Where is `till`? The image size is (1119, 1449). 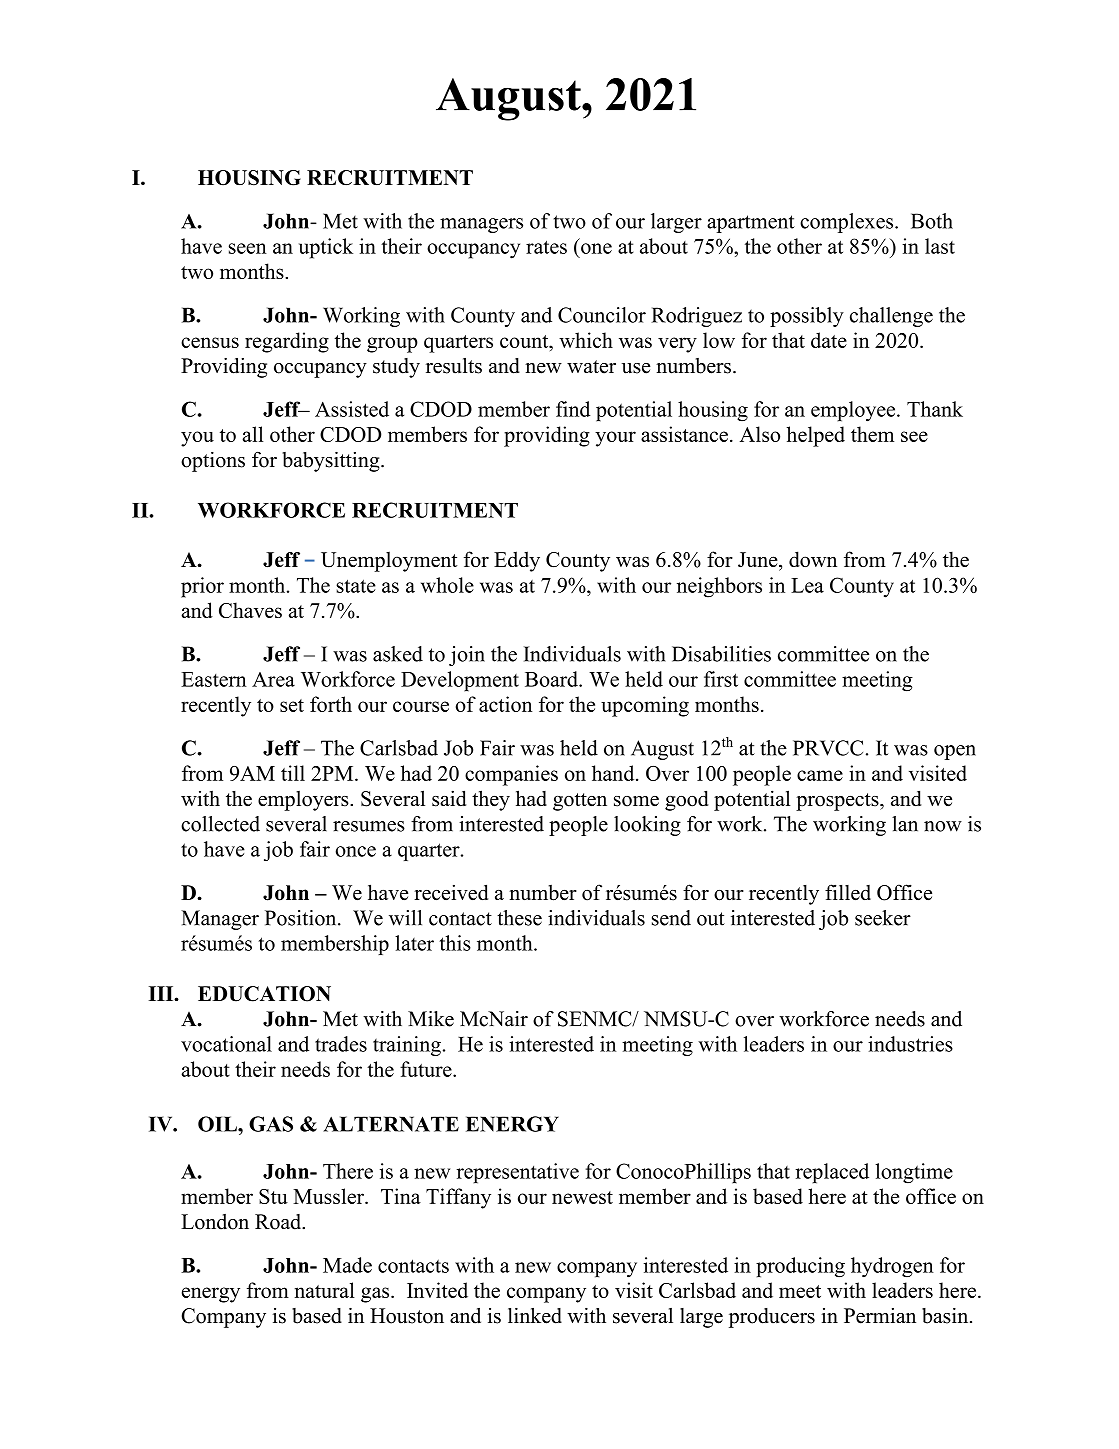
till is located at coordinates (293, 773).
